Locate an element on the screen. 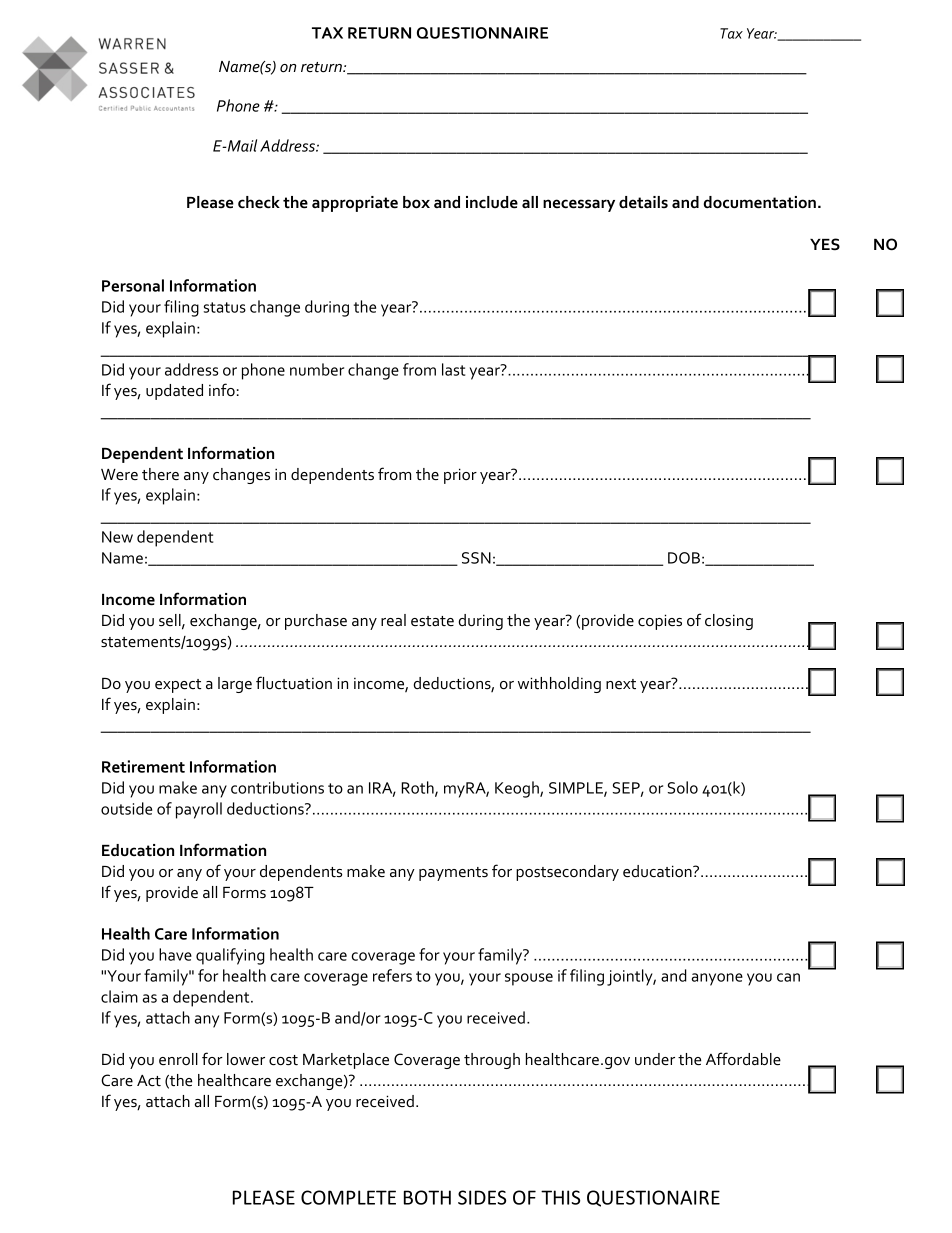 The width and height of the screenshot is (952, 1233). QUESTIONNAIRE is located at coordinates (482, 33).
